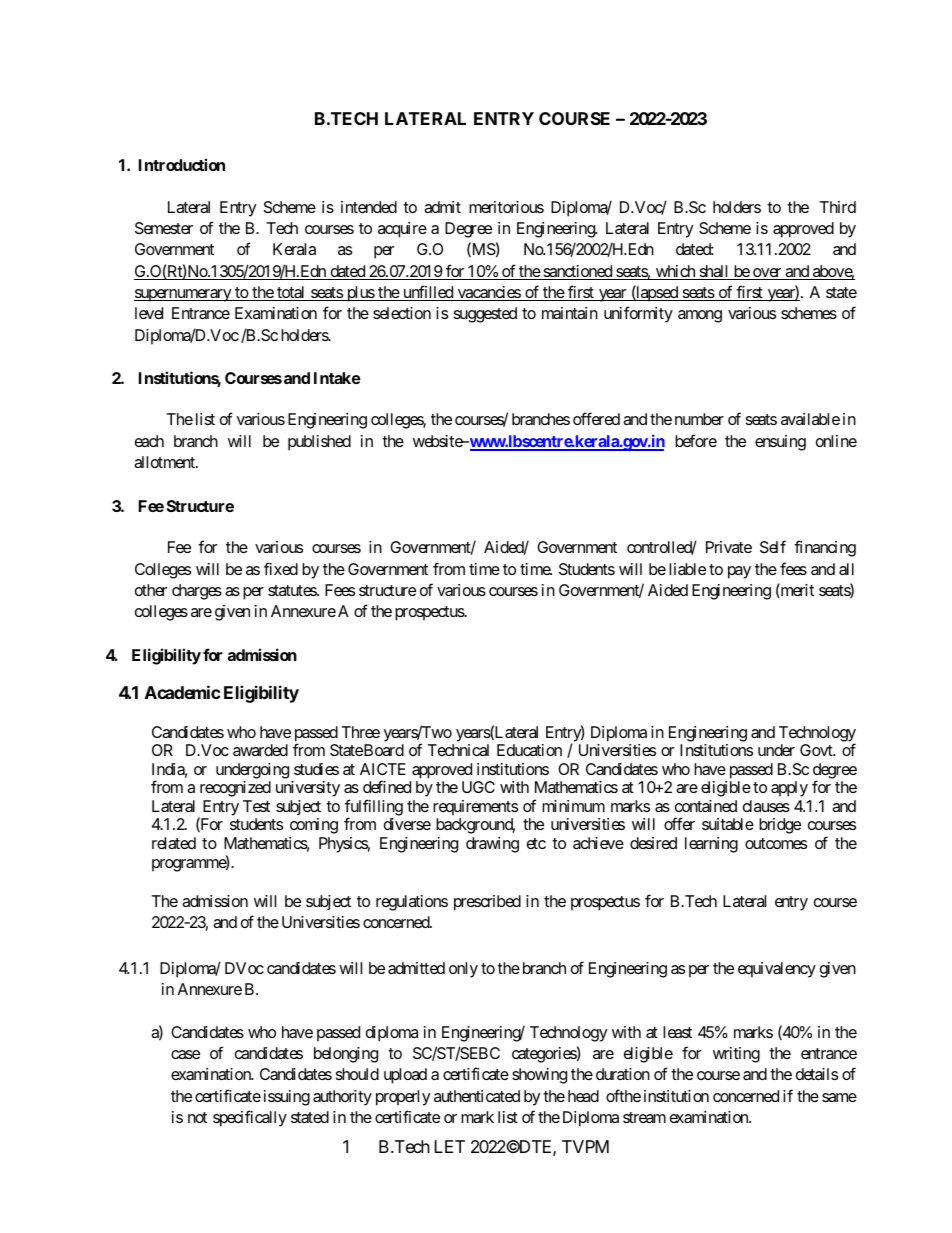 This document has width=952, height=1233. I want to click on Introduction, so click(182, 164).
